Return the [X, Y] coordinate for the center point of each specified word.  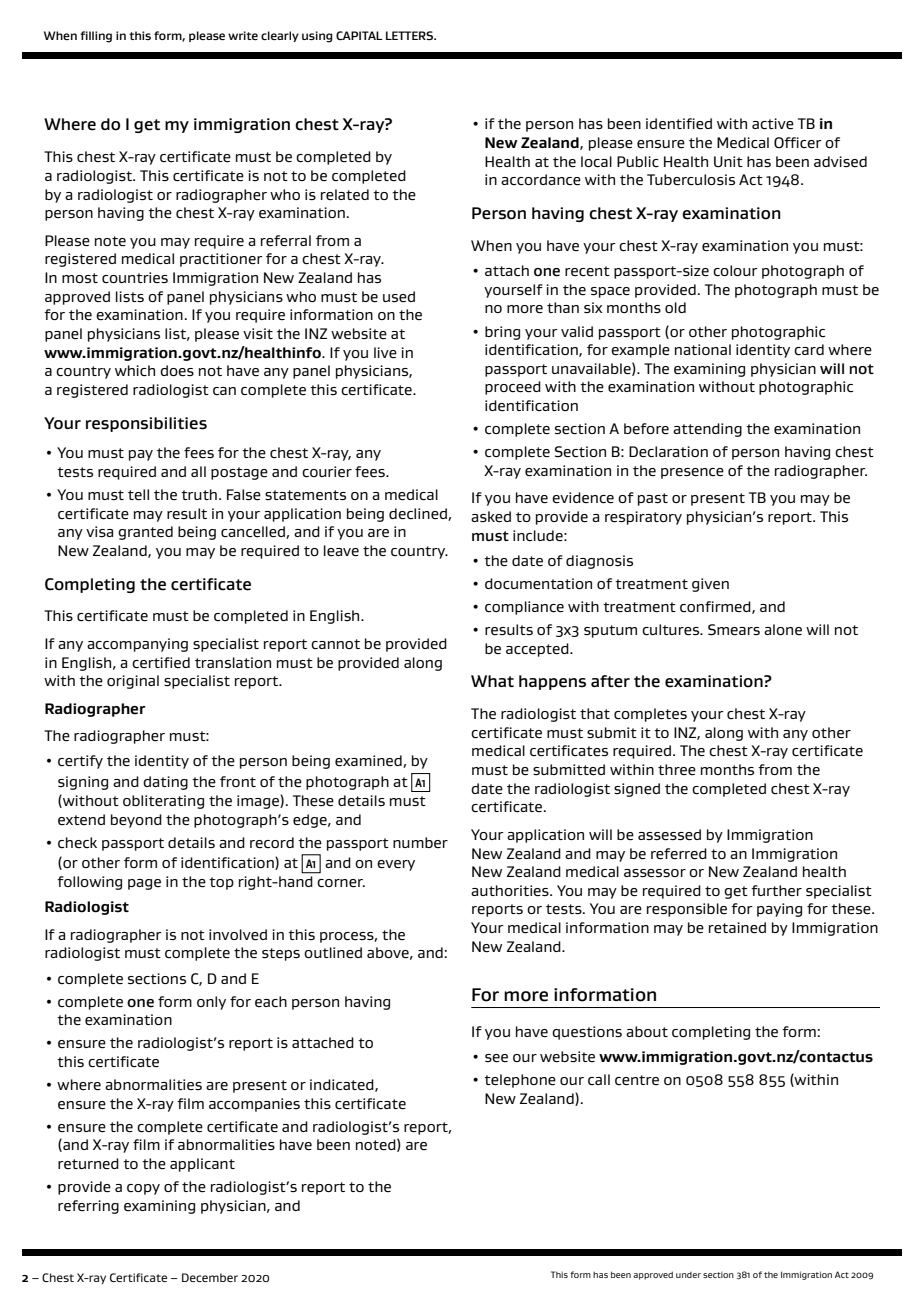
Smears [734, 630]
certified [161, 662]
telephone [520, 1081]
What [492, 681]
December [210, 1277]
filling [96, 37]
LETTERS [411, 35]
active [773, 124]
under [688, 1275]
